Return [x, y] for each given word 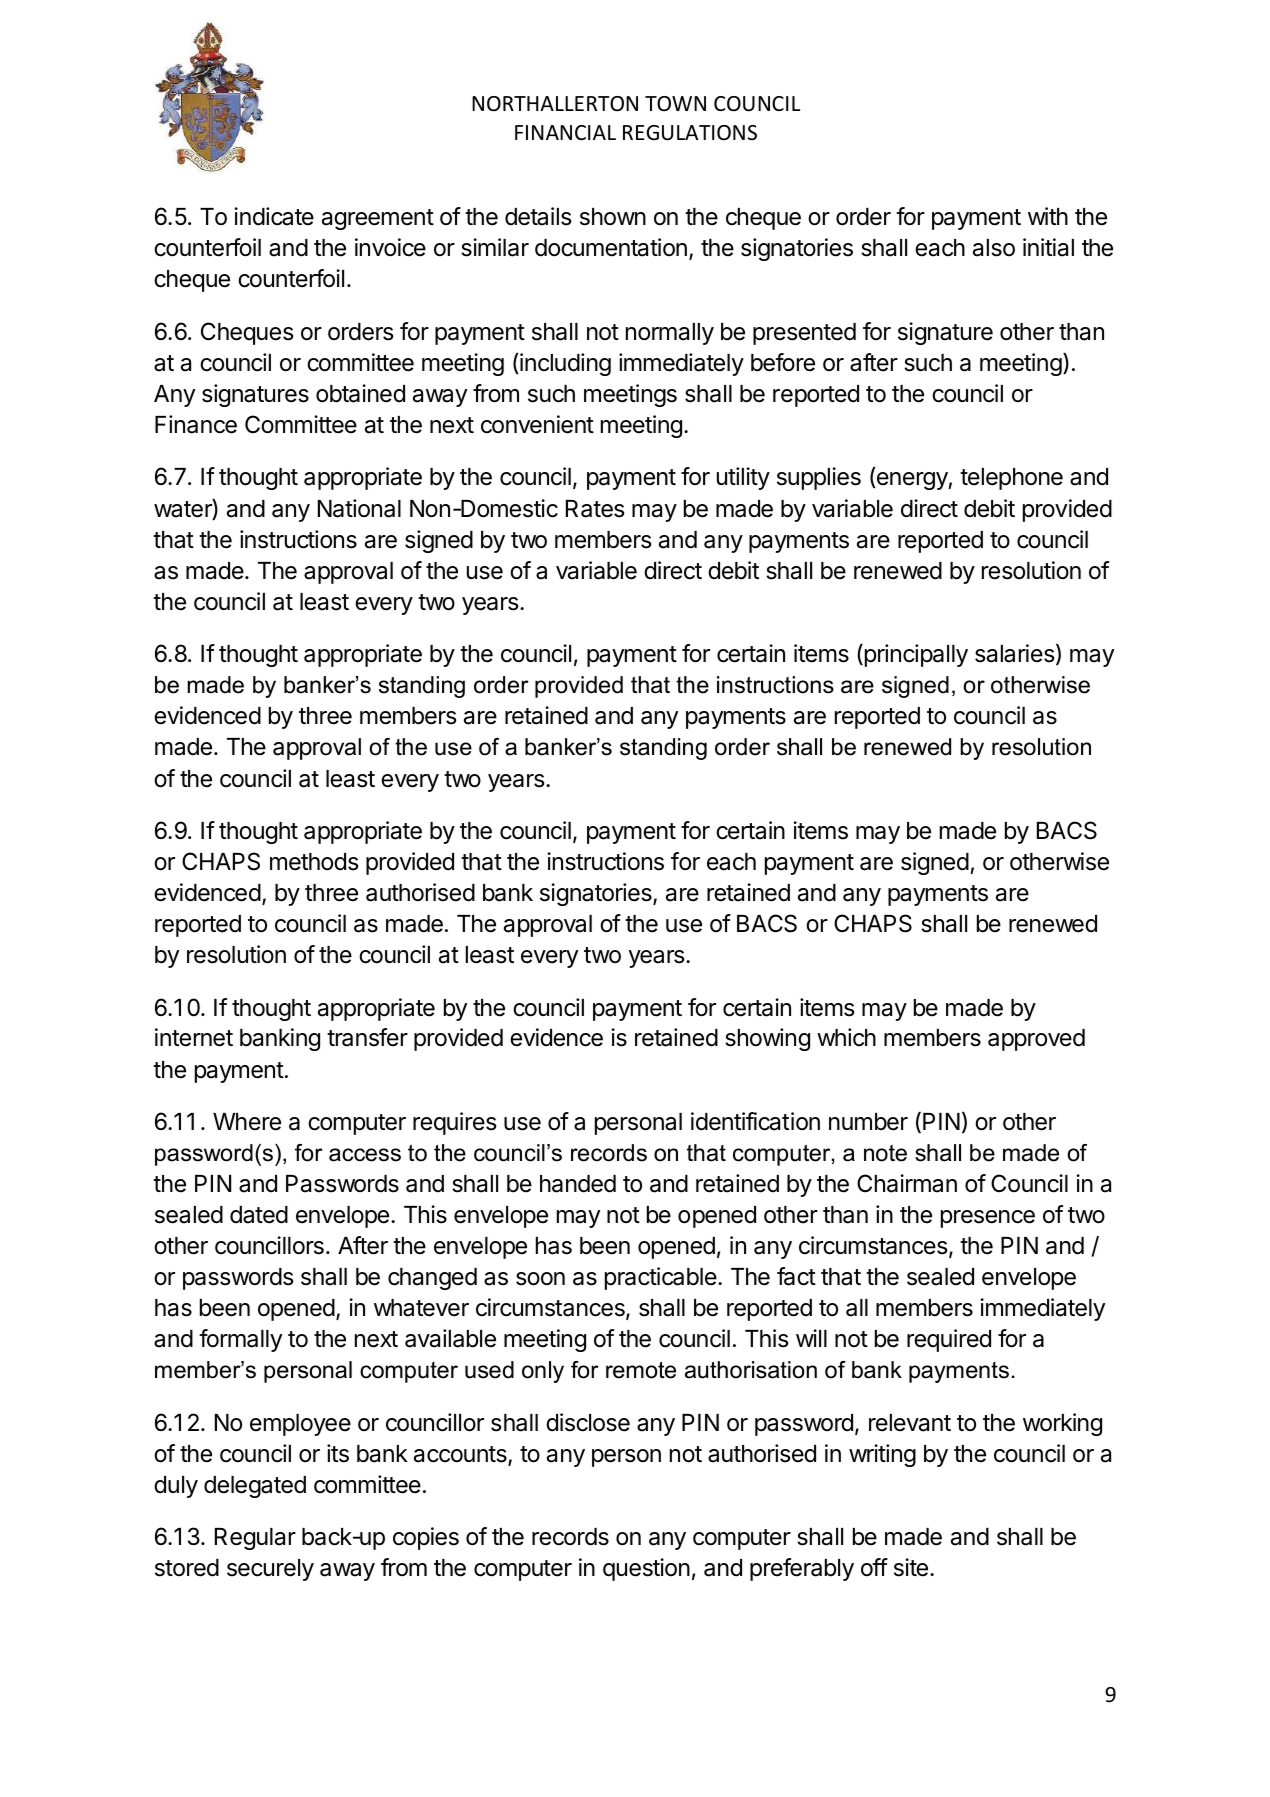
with [1048, 216]
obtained [360, 393]
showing [767, 1039]
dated [259, 1215]
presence [988, 1219]
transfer [367, 1037]
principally [915, 655]
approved [1036, 1040]
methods [314, 862]
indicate [274, 216]
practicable [662, 1278]
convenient [537, 424]
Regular [255, 1539]
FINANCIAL [565, 132]
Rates [595, 509]
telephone [1011, 479]
